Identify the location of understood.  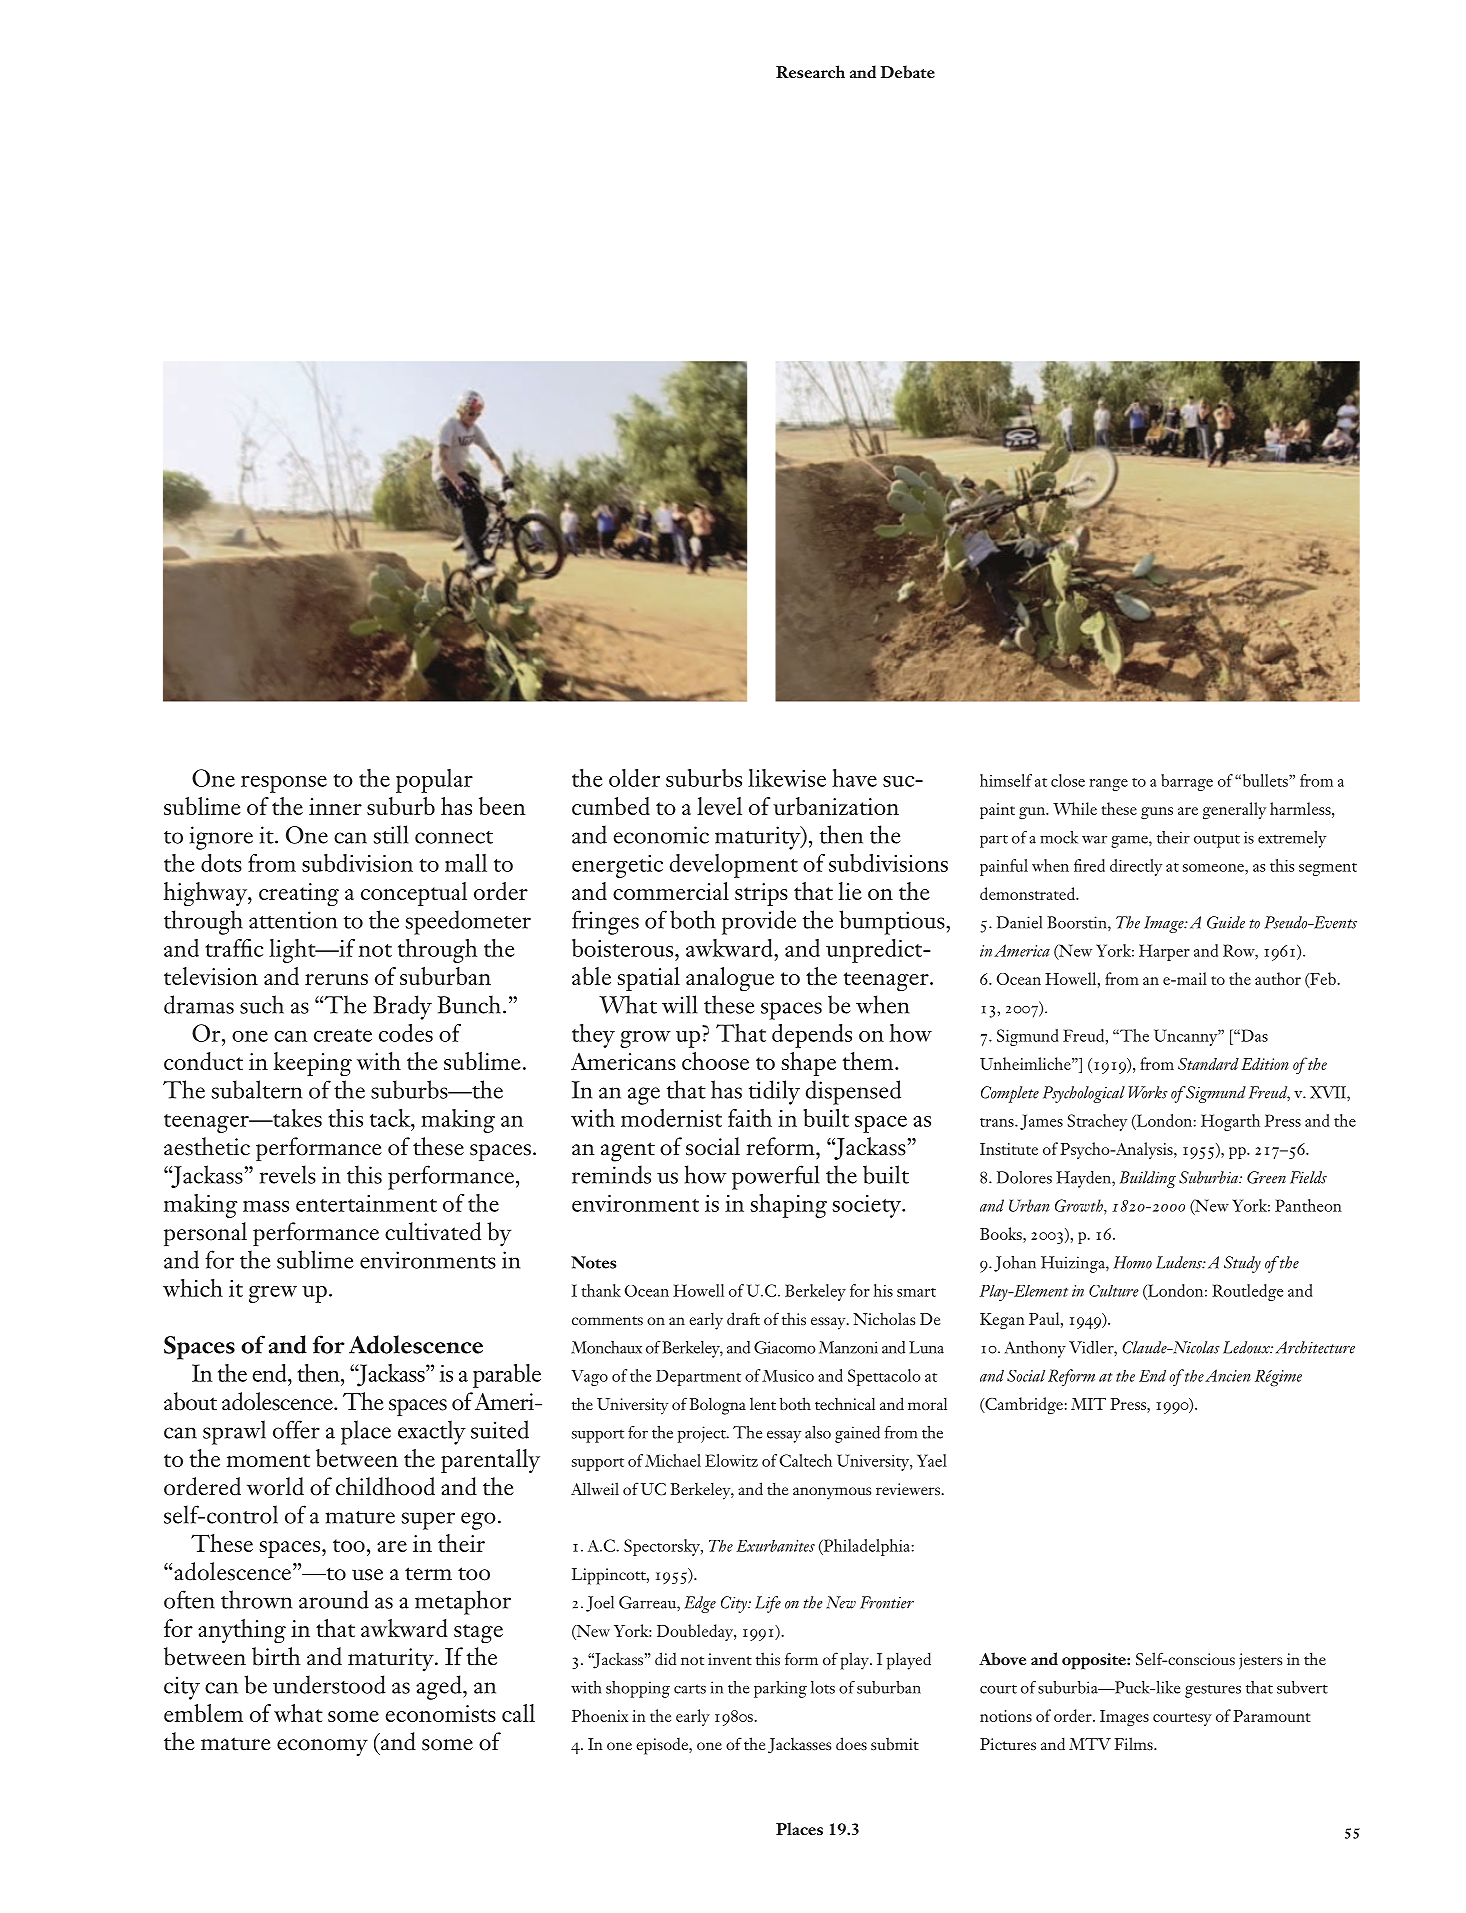
(329, 1684).
